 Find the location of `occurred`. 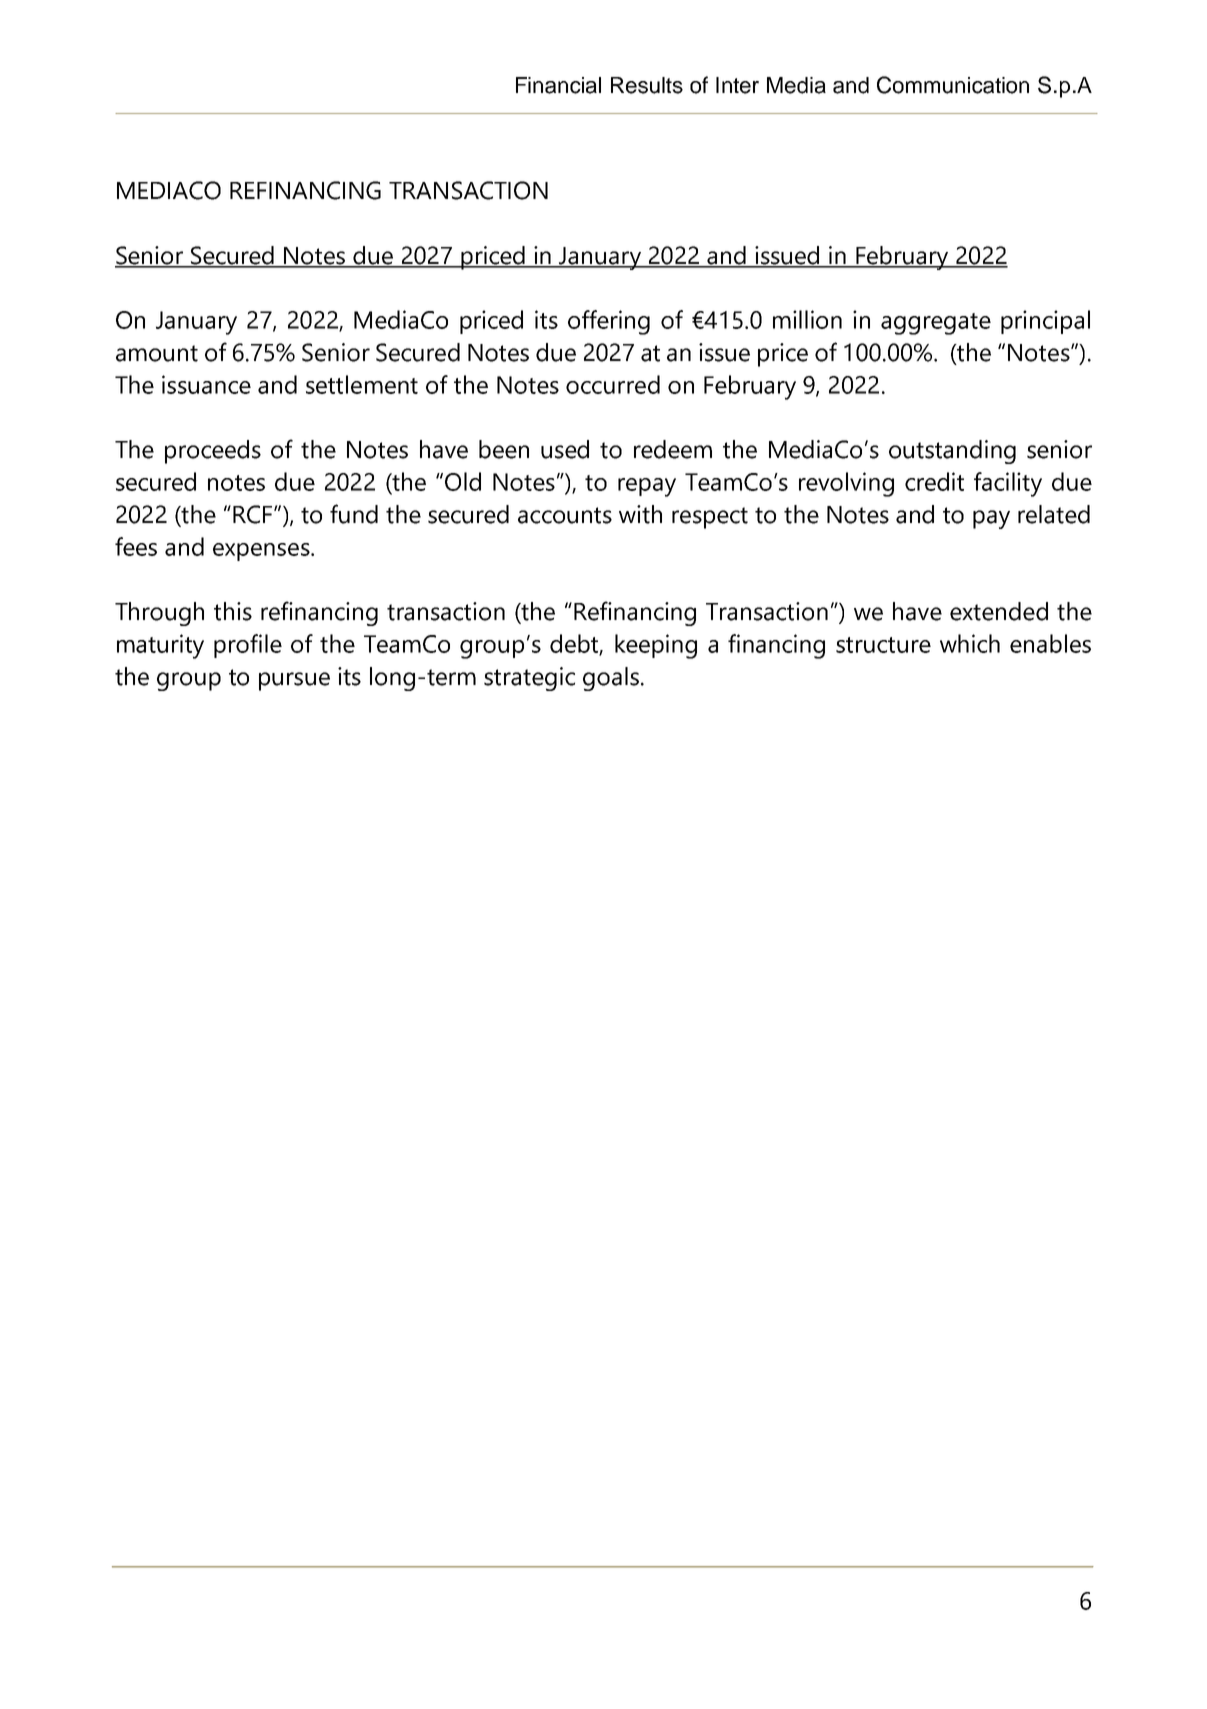

occurred is located at coordinates (613, 384).
